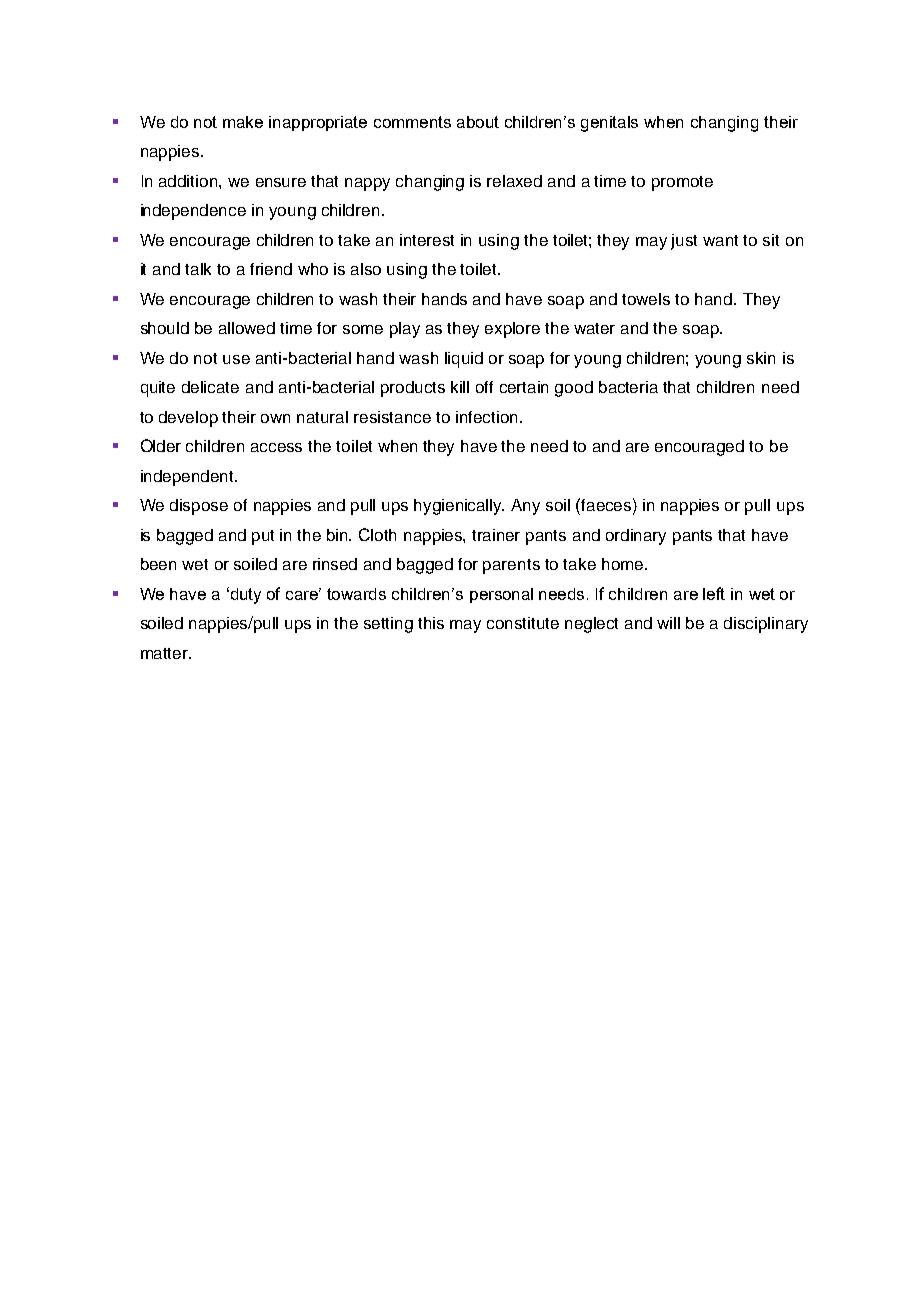  I want to click on skin, so click(761, 358).
